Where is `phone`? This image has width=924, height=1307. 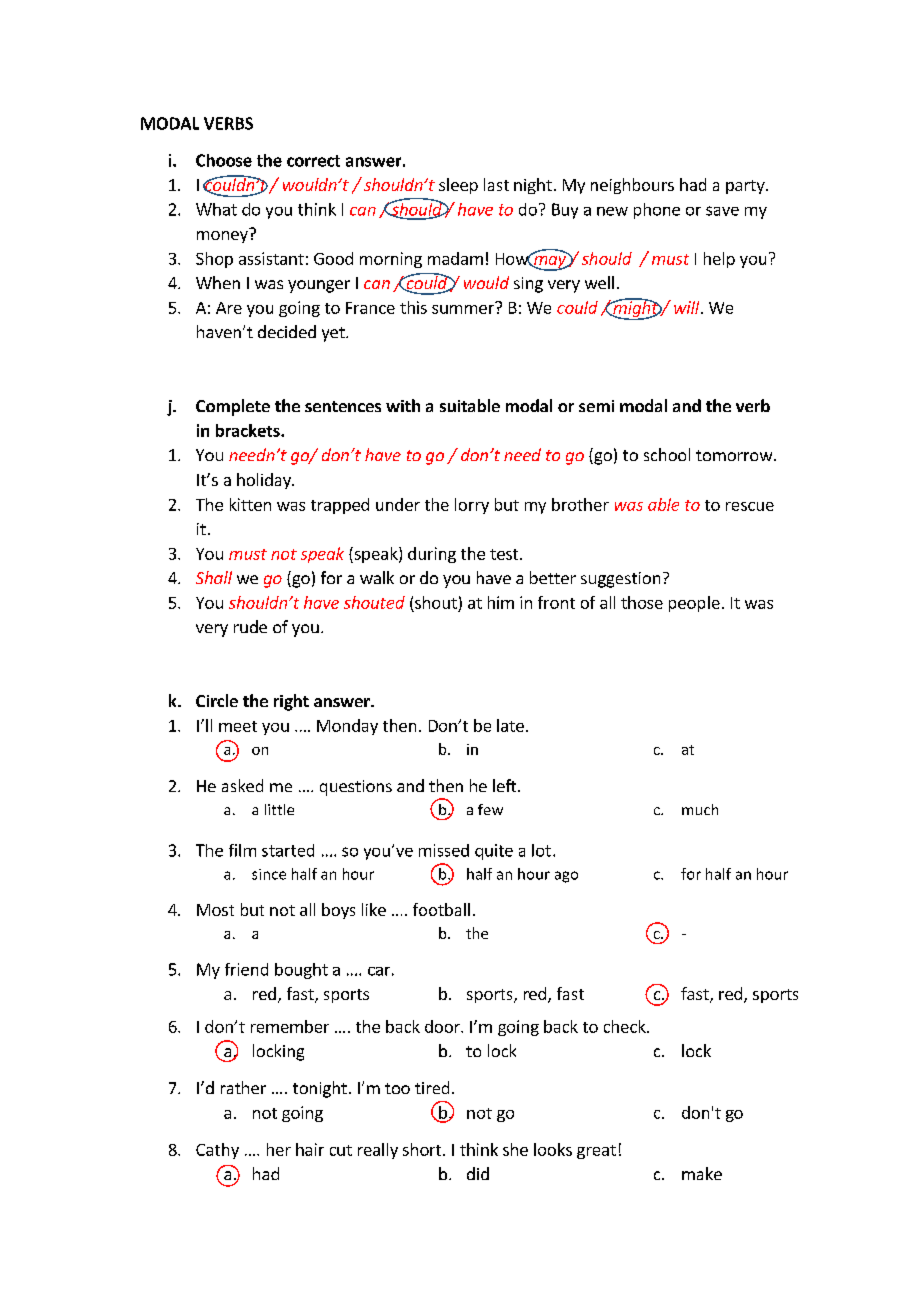
phone is located at coordinates (657, 211).
